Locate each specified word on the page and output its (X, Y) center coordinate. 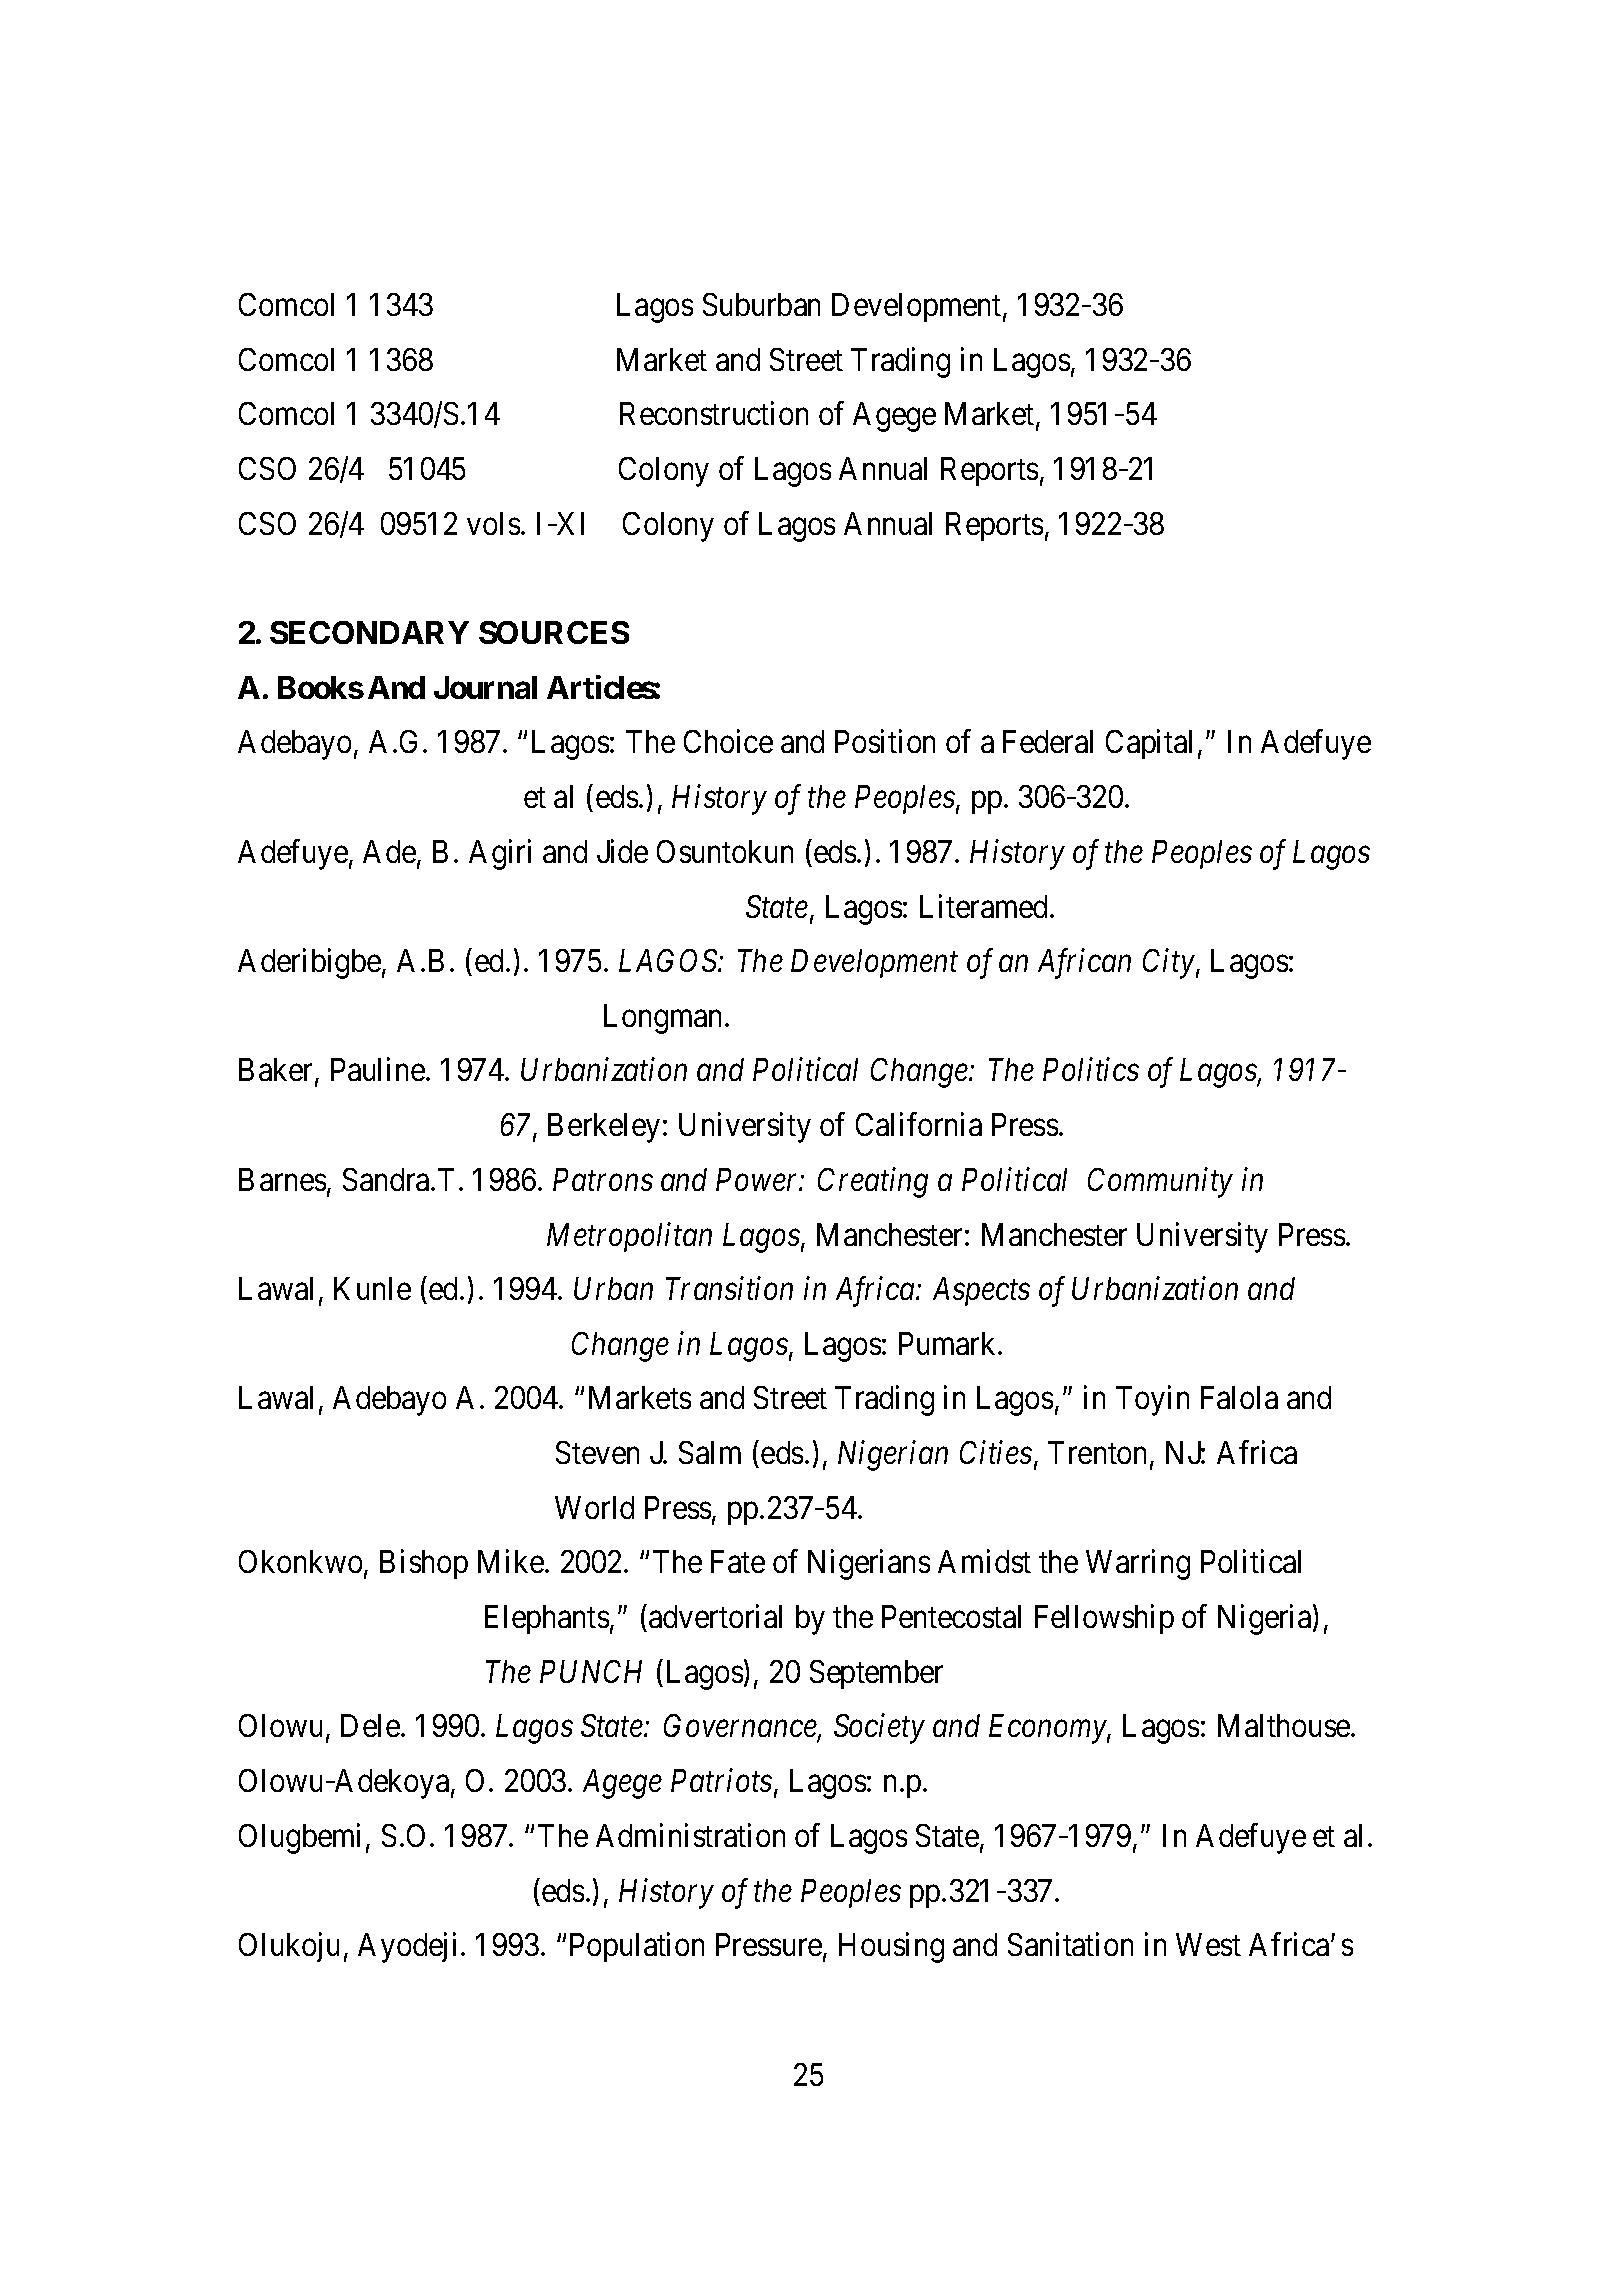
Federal (1048, 741)
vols (493, 523)
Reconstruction (714, 413)
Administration (690, 1835)
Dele (371, 1725)
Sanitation (1070, 1944)
